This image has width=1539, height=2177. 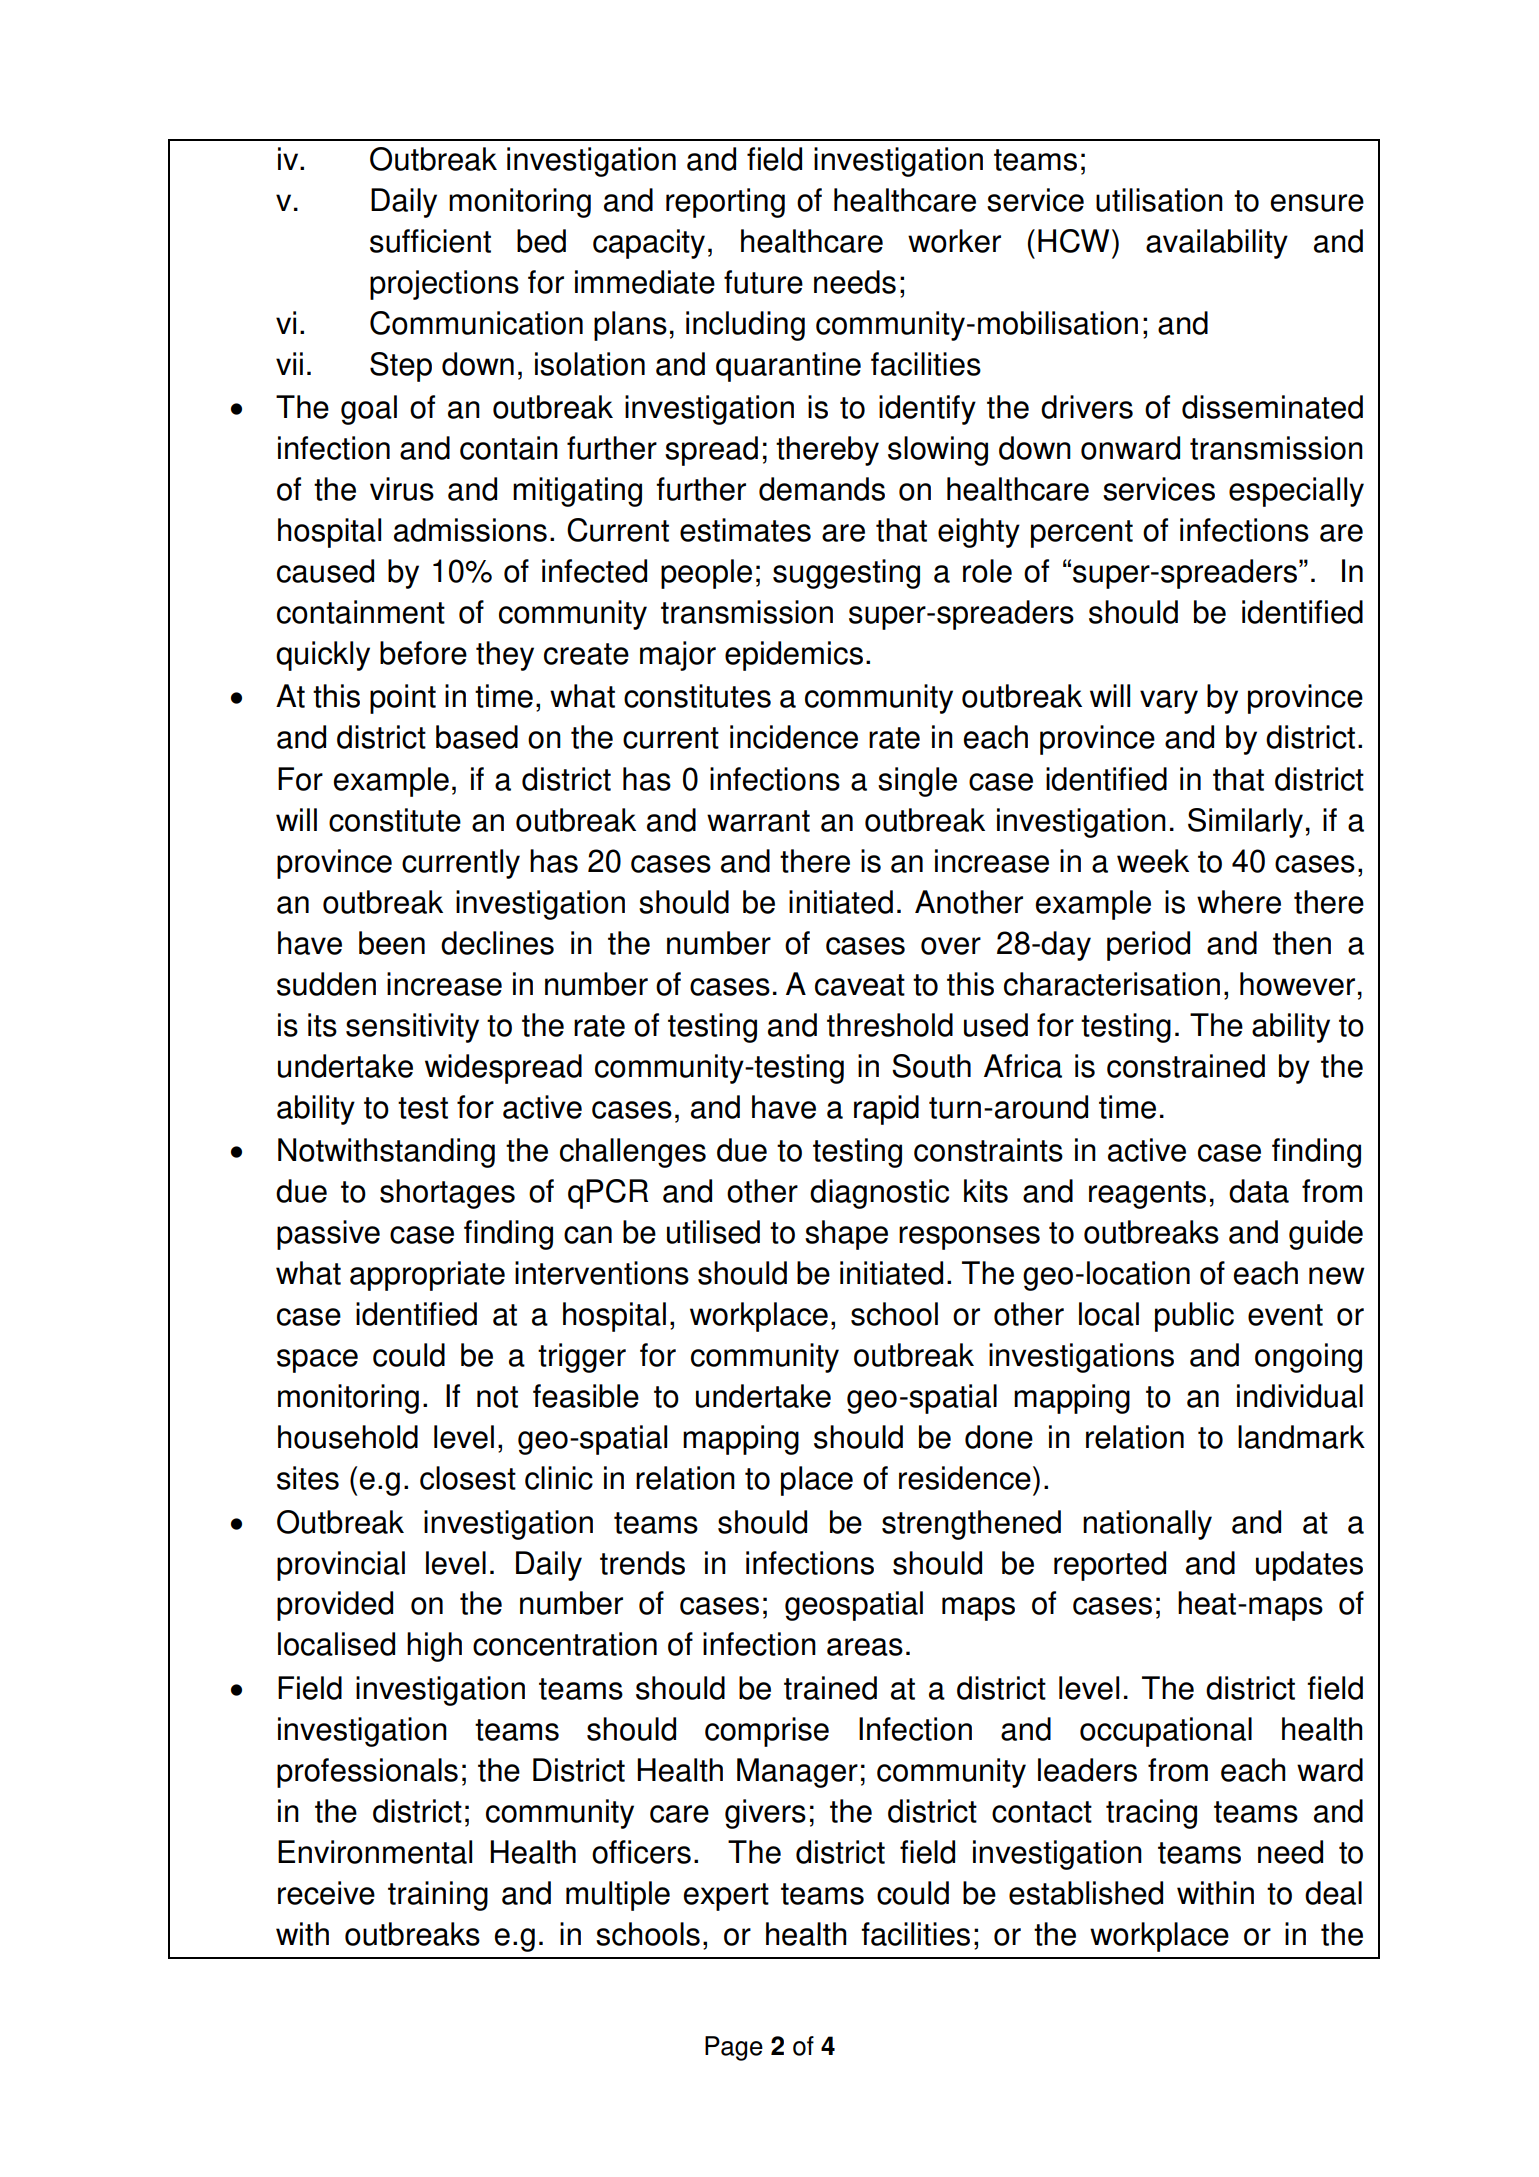 What do you see at coordinates (430, 241) in the image?
I see `sufficient` at bounding box center [430, 241].
